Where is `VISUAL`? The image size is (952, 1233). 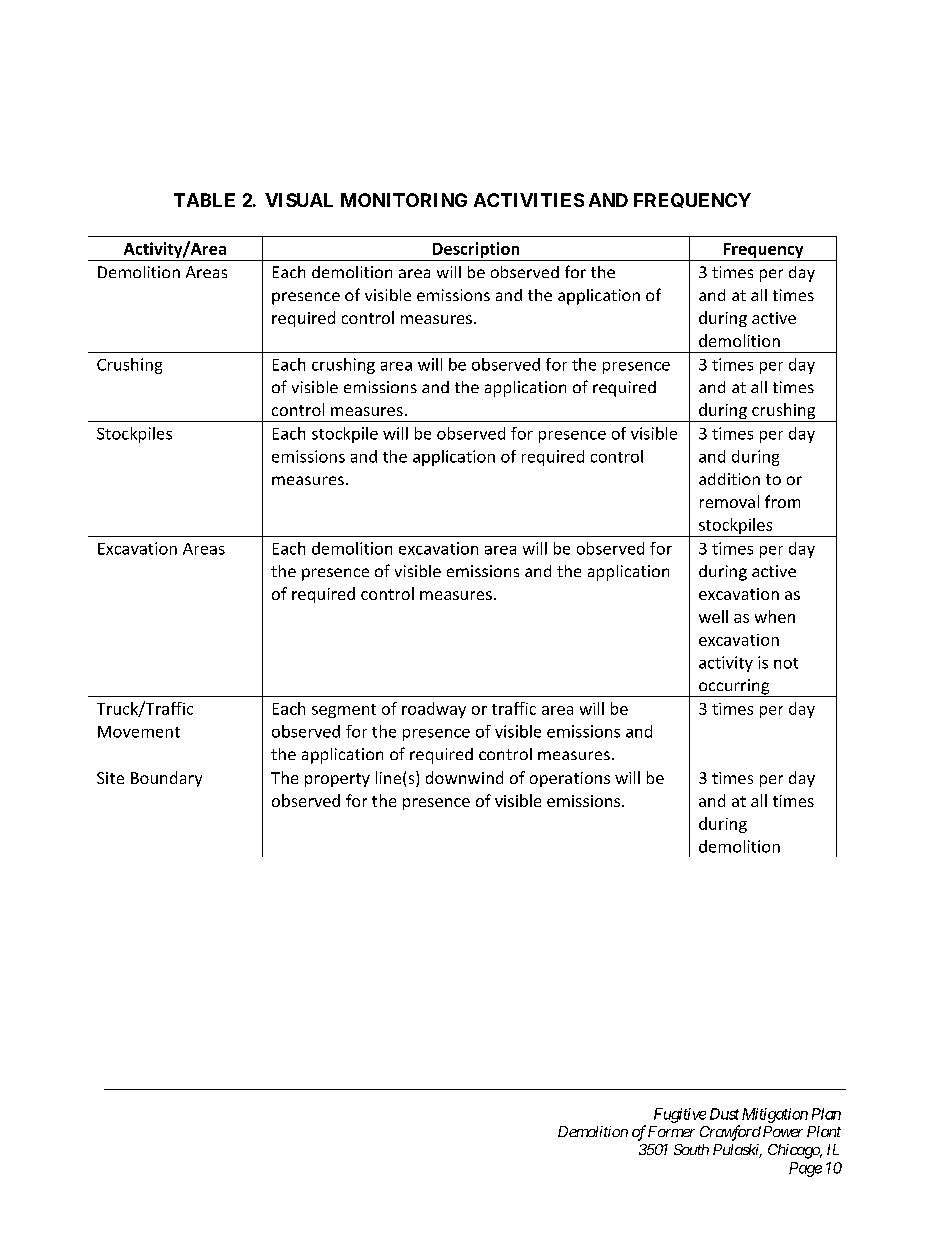 VISUAL is located at coordinates (299, 200).
